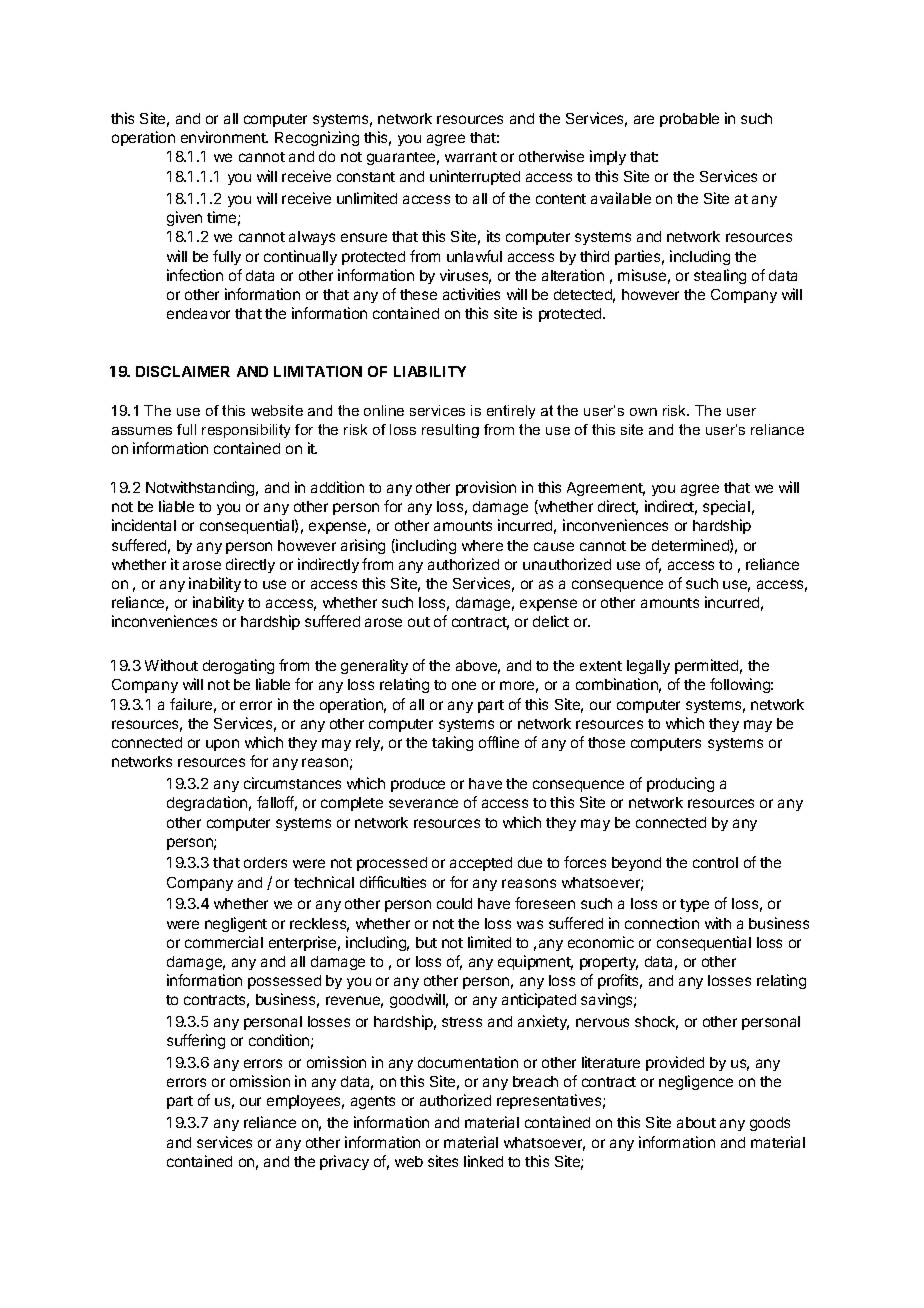 The image size is (924, 1308). Describe the element at coordinates (643, 412) in the screenshot. I see `own` at that location.
